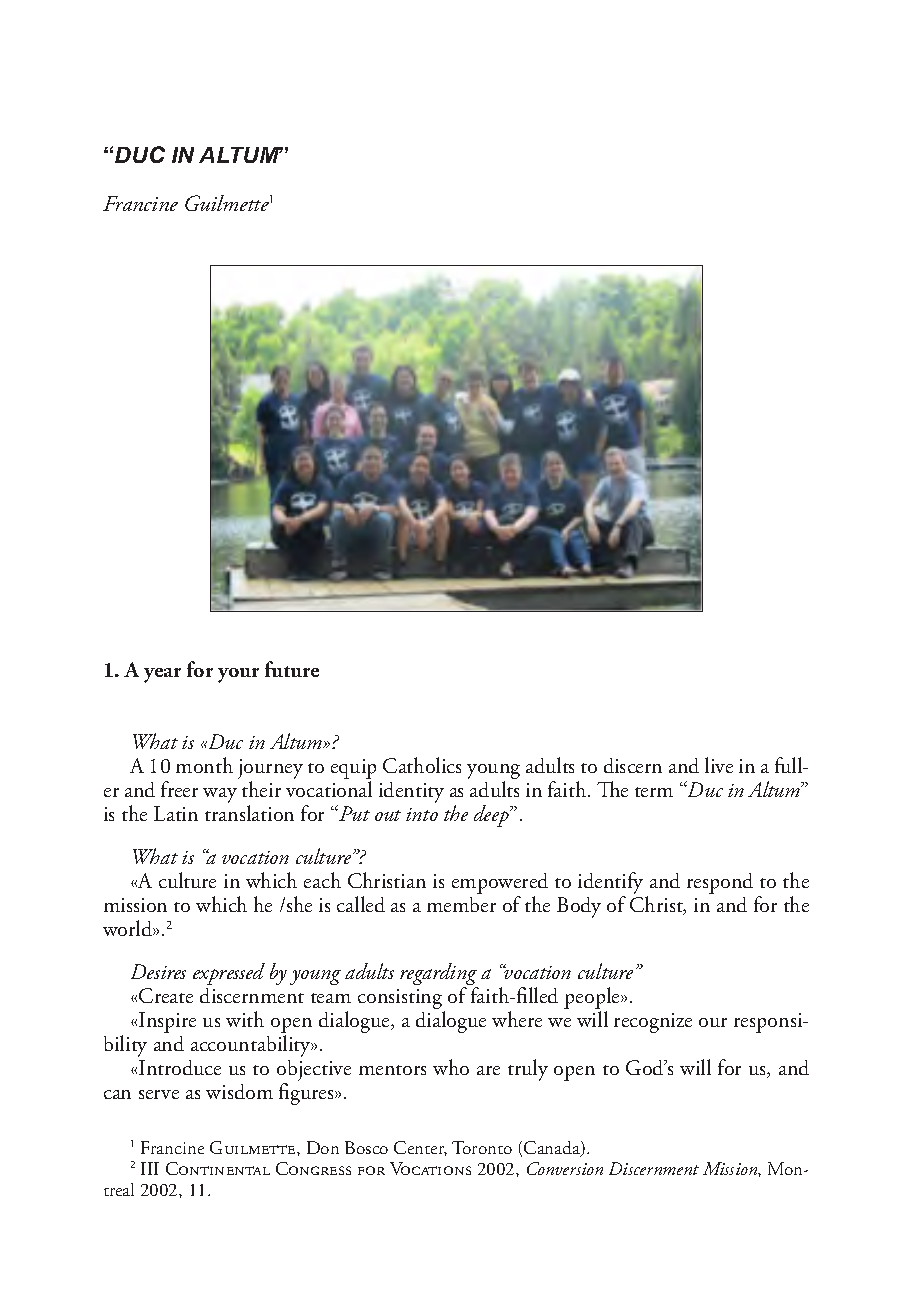 The height and width of the document is (1305, 924). I want to click on she, so click(298, 904).
